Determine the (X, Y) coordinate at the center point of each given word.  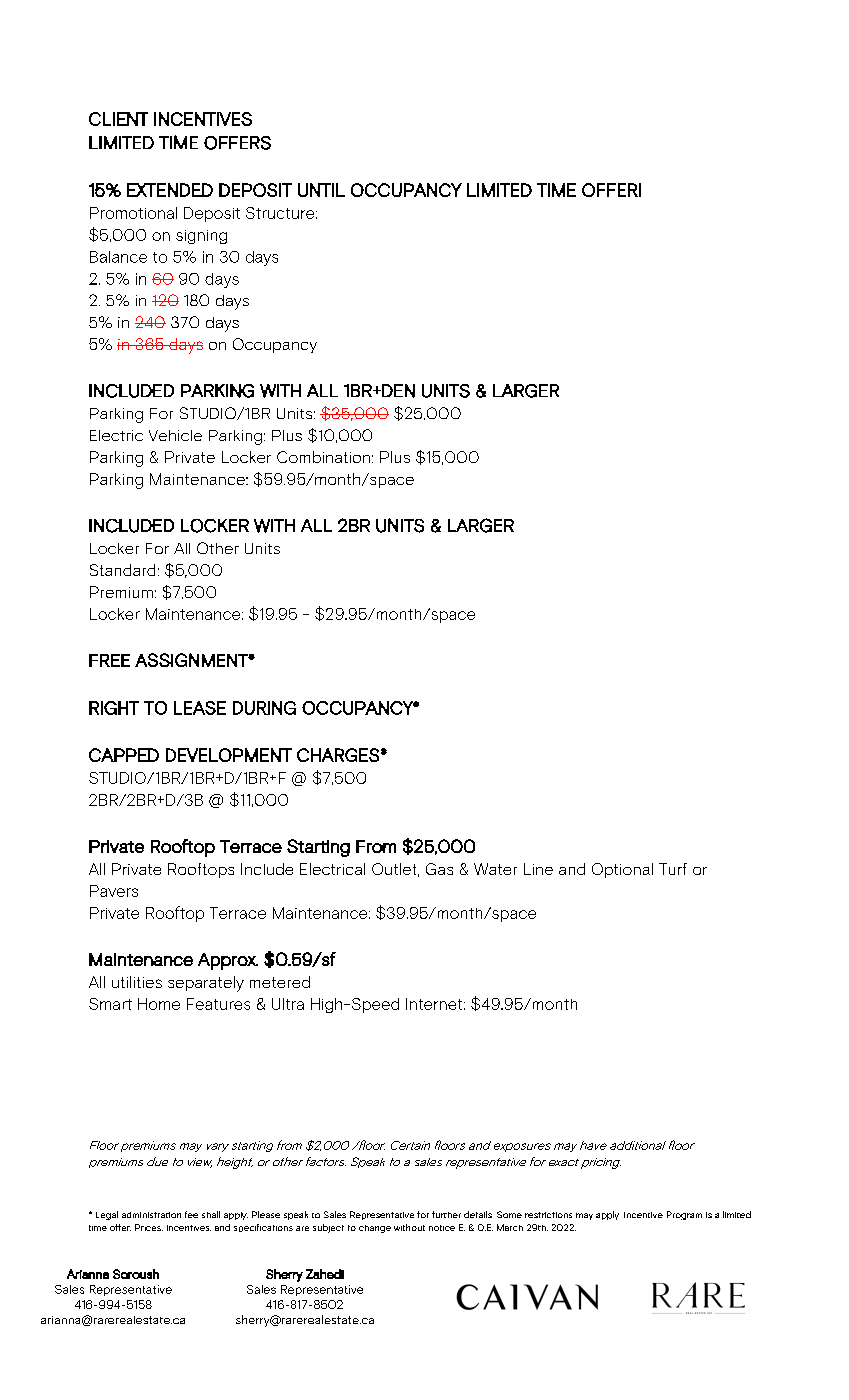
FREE (109, 660)
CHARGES (338, 755)
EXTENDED (170, 190)
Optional (622, 870)
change (375, 1229)
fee (191, 1214)
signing (201, 237)
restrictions (548, 1215)
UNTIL (321, 190)
